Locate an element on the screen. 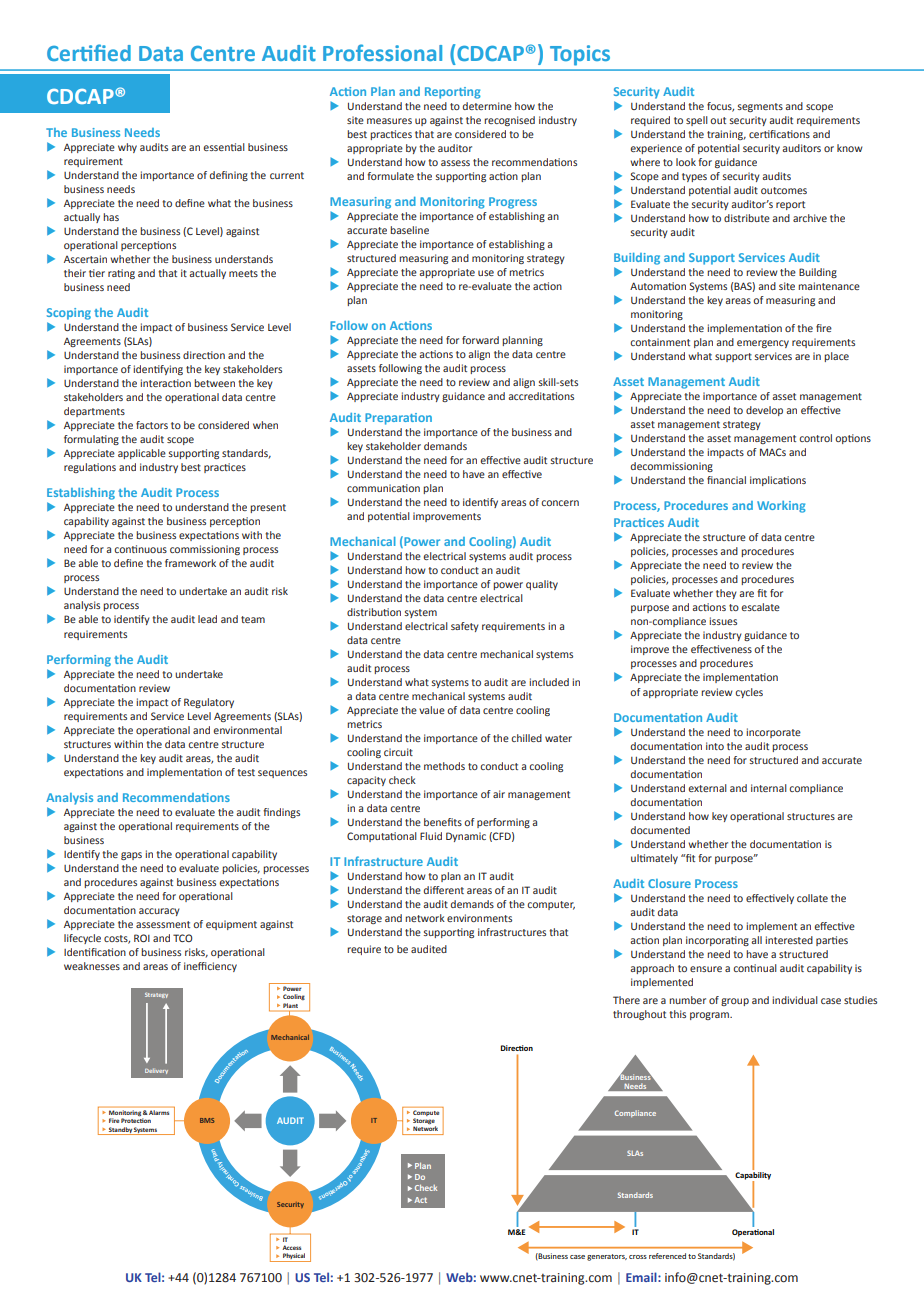 Image resolution: width=924 pixels, height=1308 pixels. determine is located at coordinates (487, 106).
